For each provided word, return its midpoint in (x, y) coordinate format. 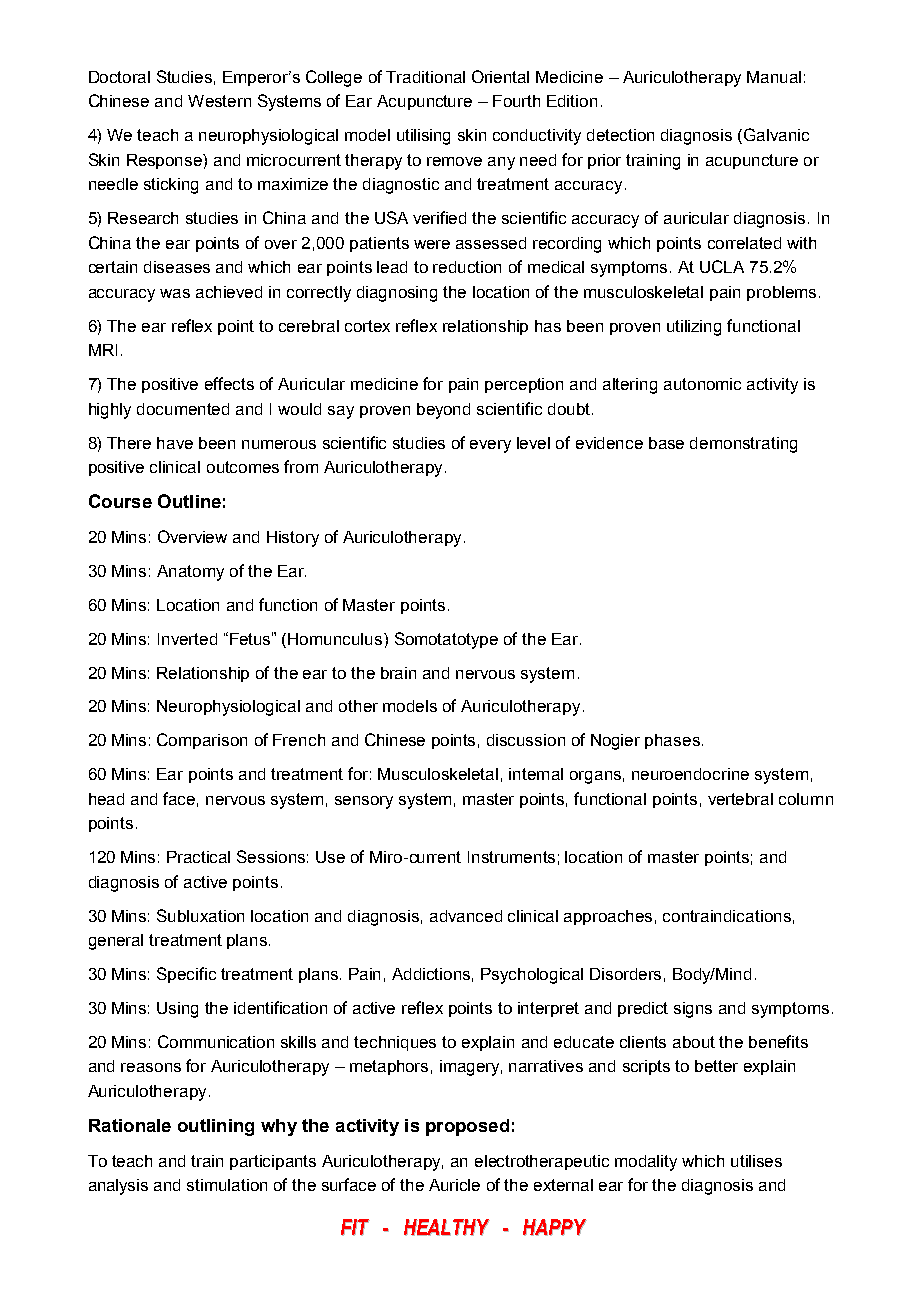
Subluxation (200, 915)
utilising (423, 137)
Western (219, 101)
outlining (216, 1127)
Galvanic (776, 134)
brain (398, 673)
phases (672, 741)
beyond (443, 411)
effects (229, 383)
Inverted (187, 639)
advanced (466, 916)
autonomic (702, 384)
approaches (608, 917)
